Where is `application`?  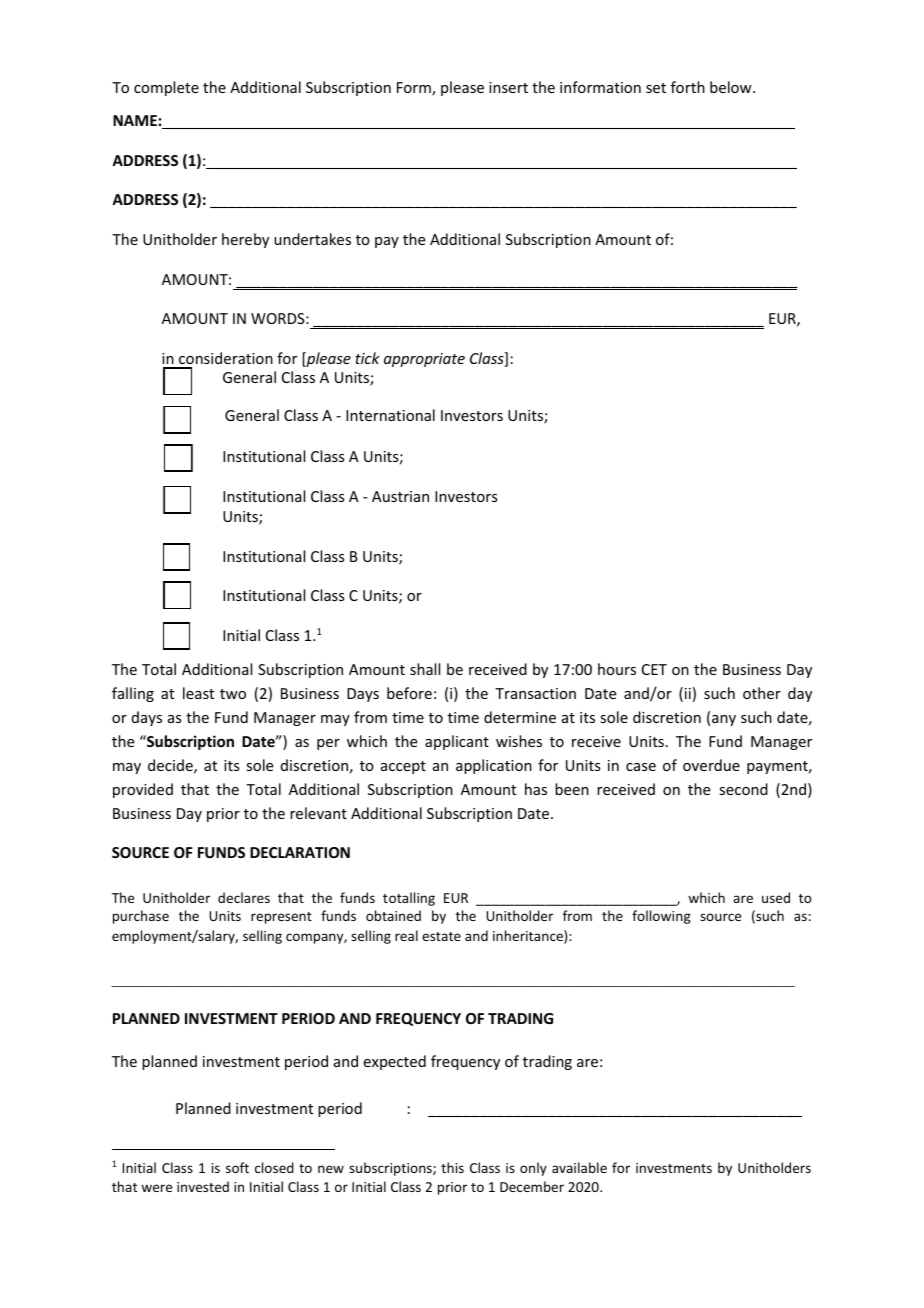
application is located at coordinates (494, 766).
